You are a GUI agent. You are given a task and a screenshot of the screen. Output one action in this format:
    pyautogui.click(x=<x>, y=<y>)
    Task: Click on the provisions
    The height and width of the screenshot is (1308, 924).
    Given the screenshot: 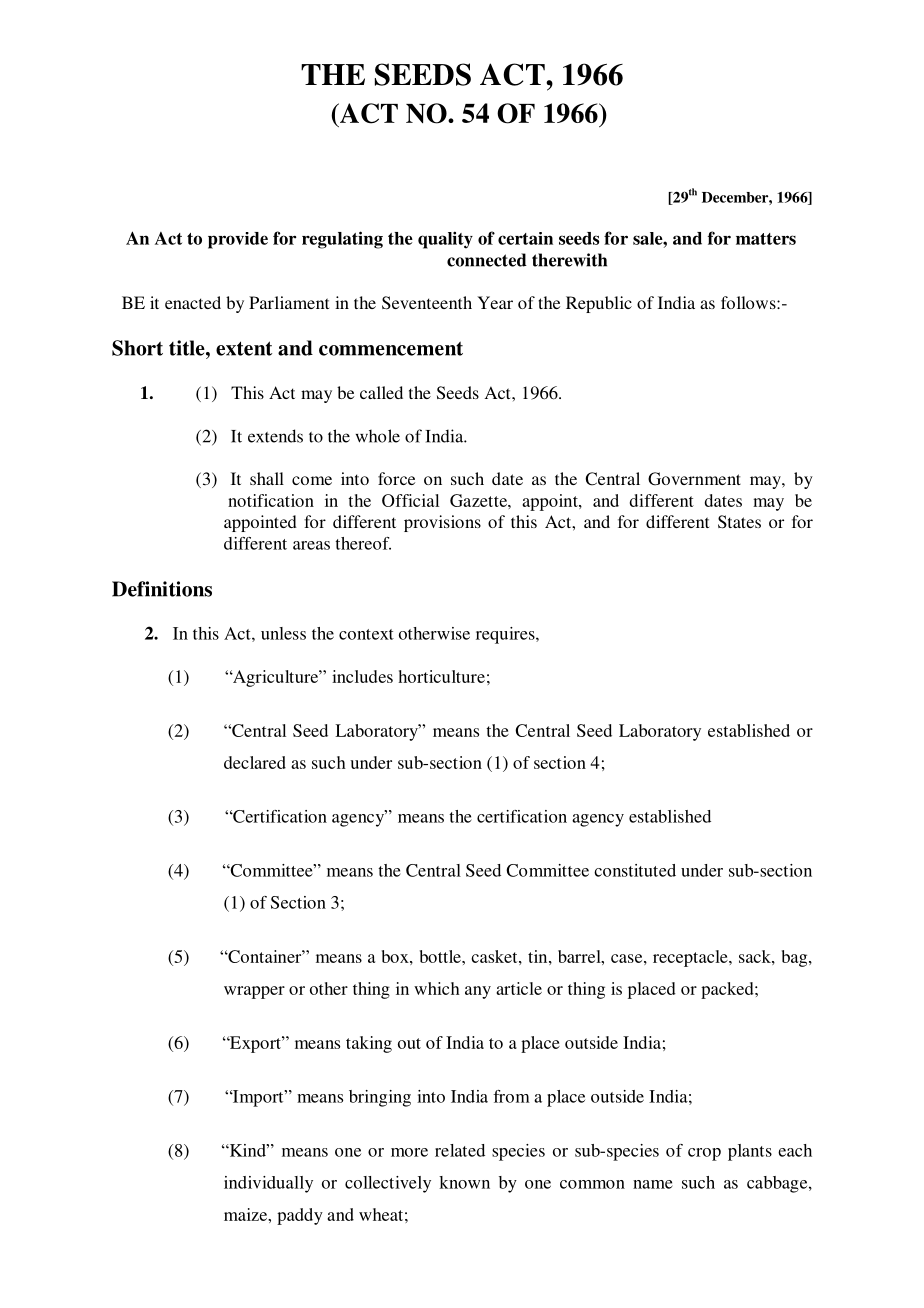 What is the action you would take?
    pyautogui.click(x=442, y=523)
